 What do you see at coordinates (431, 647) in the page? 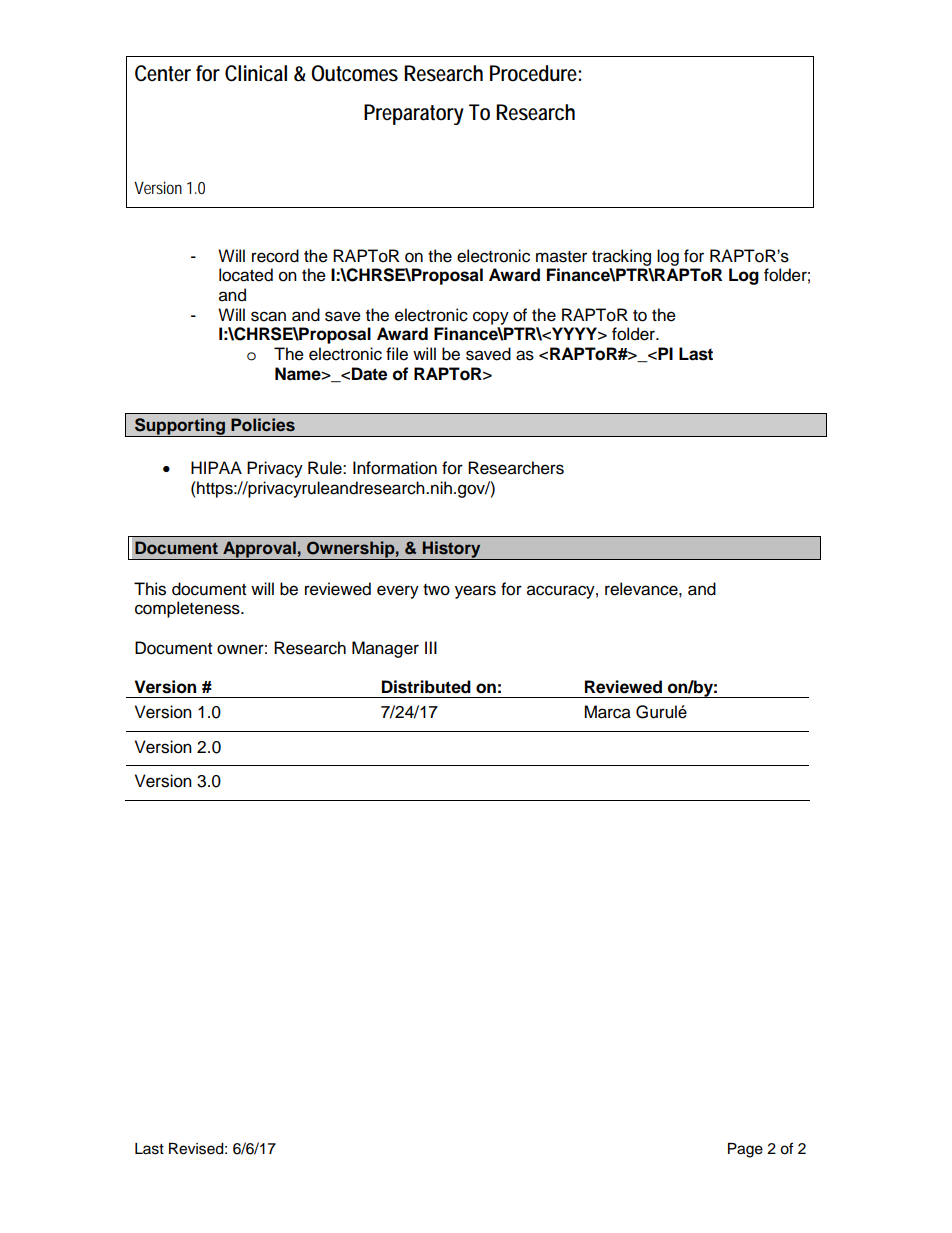
I see `III` at bounding box center [431, 647].
